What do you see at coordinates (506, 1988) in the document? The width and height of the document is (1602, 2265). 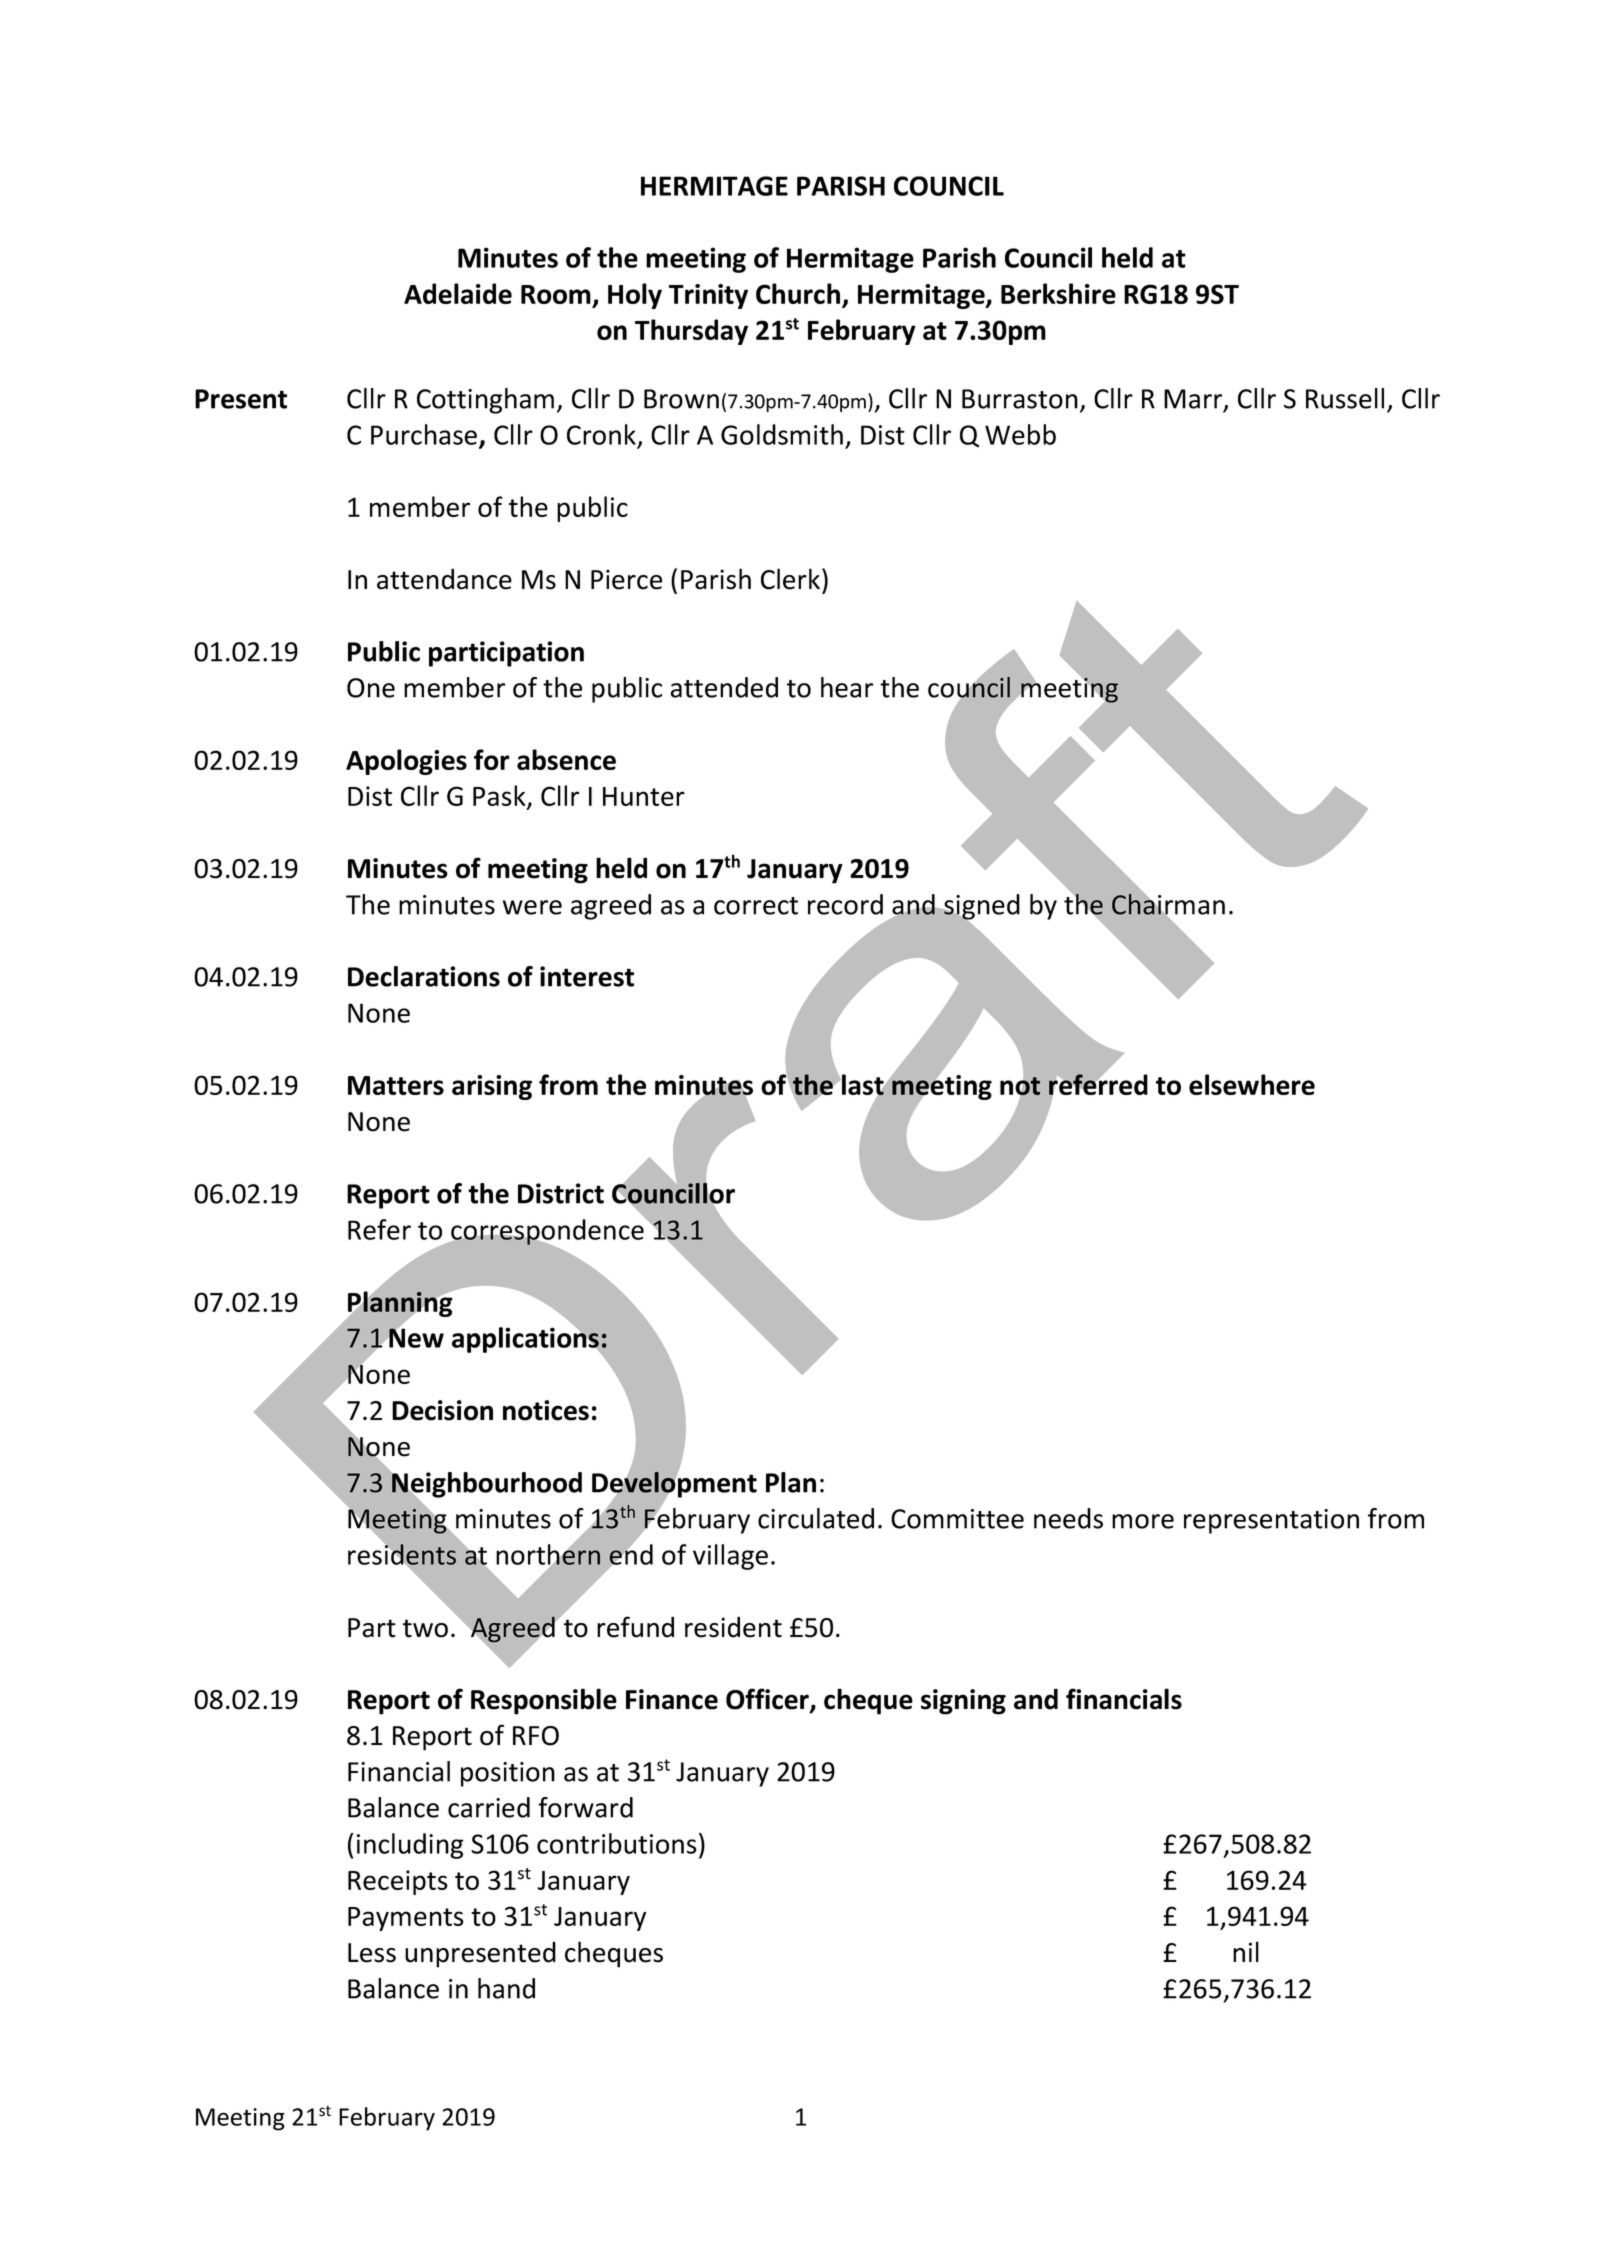 I see `hand` at bounding box center [506, 1988].
